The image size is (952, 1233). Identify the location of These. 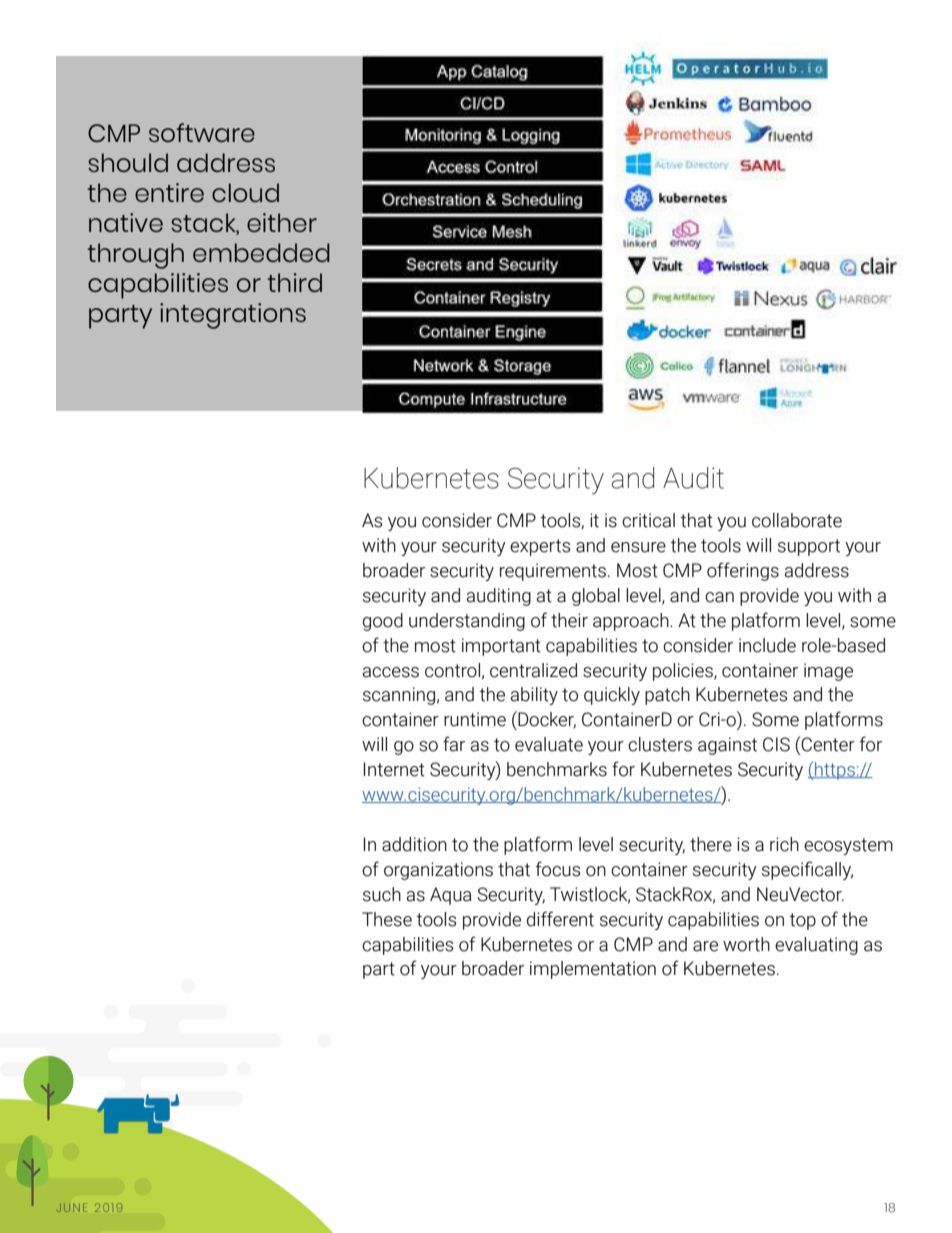
(387, 919).
